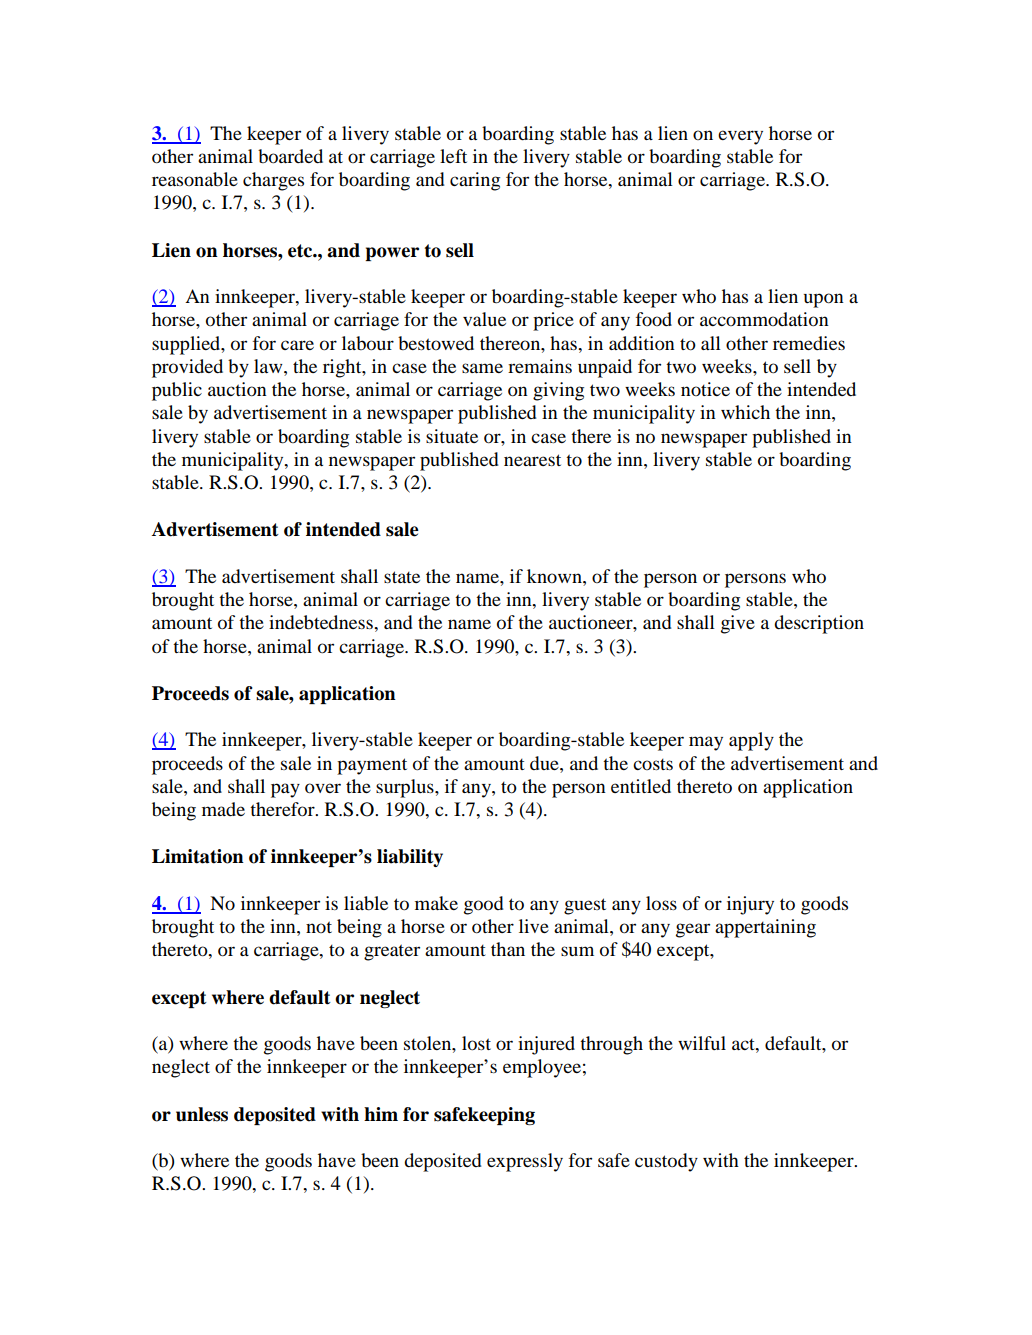  What do you see at coordinates (740, 137) in the screenshot?
I see `every` at bounding box center [740, 137].
